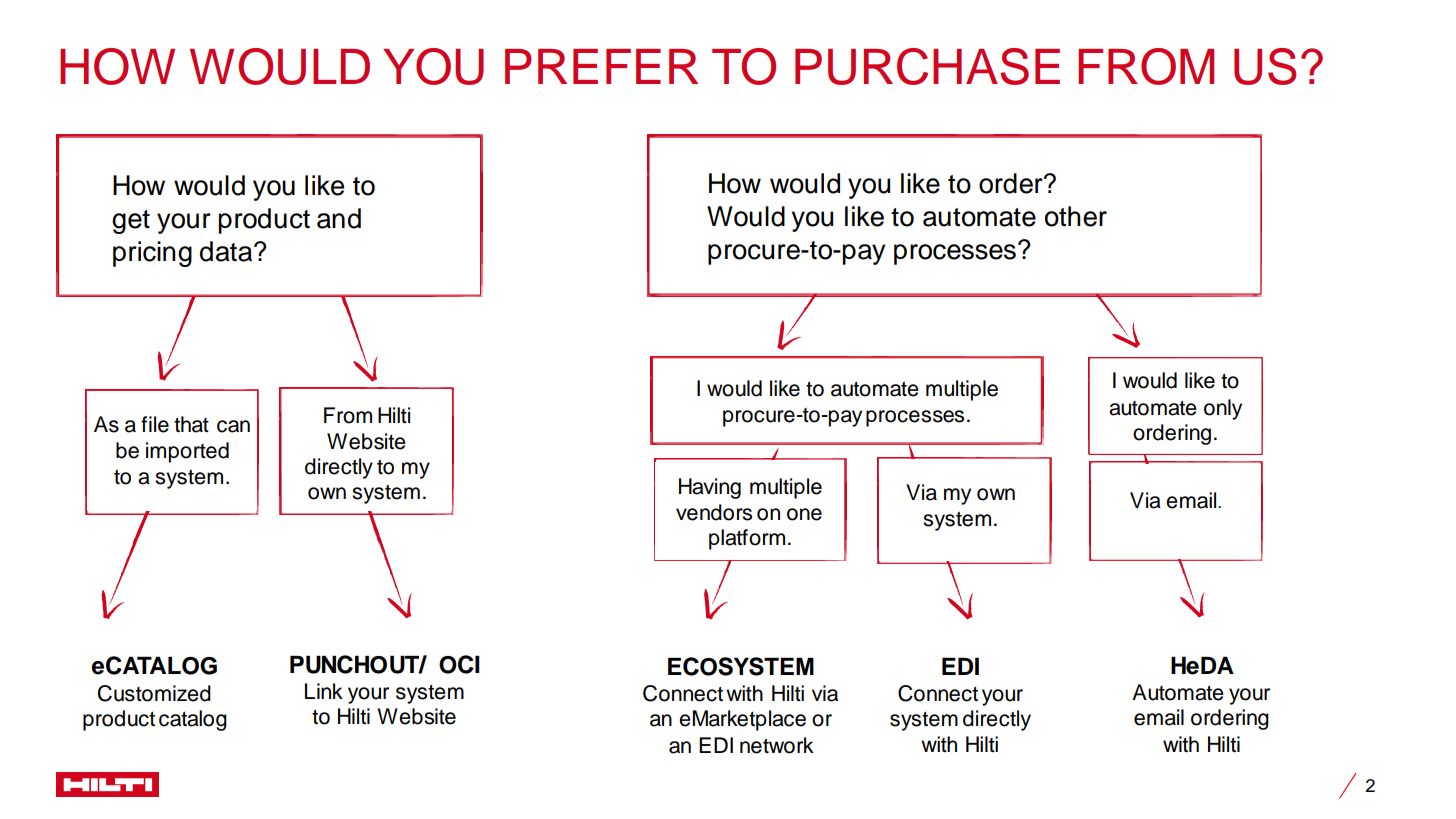 This image has width=1456, height=819. I want to click on data, so click(227, 251).
